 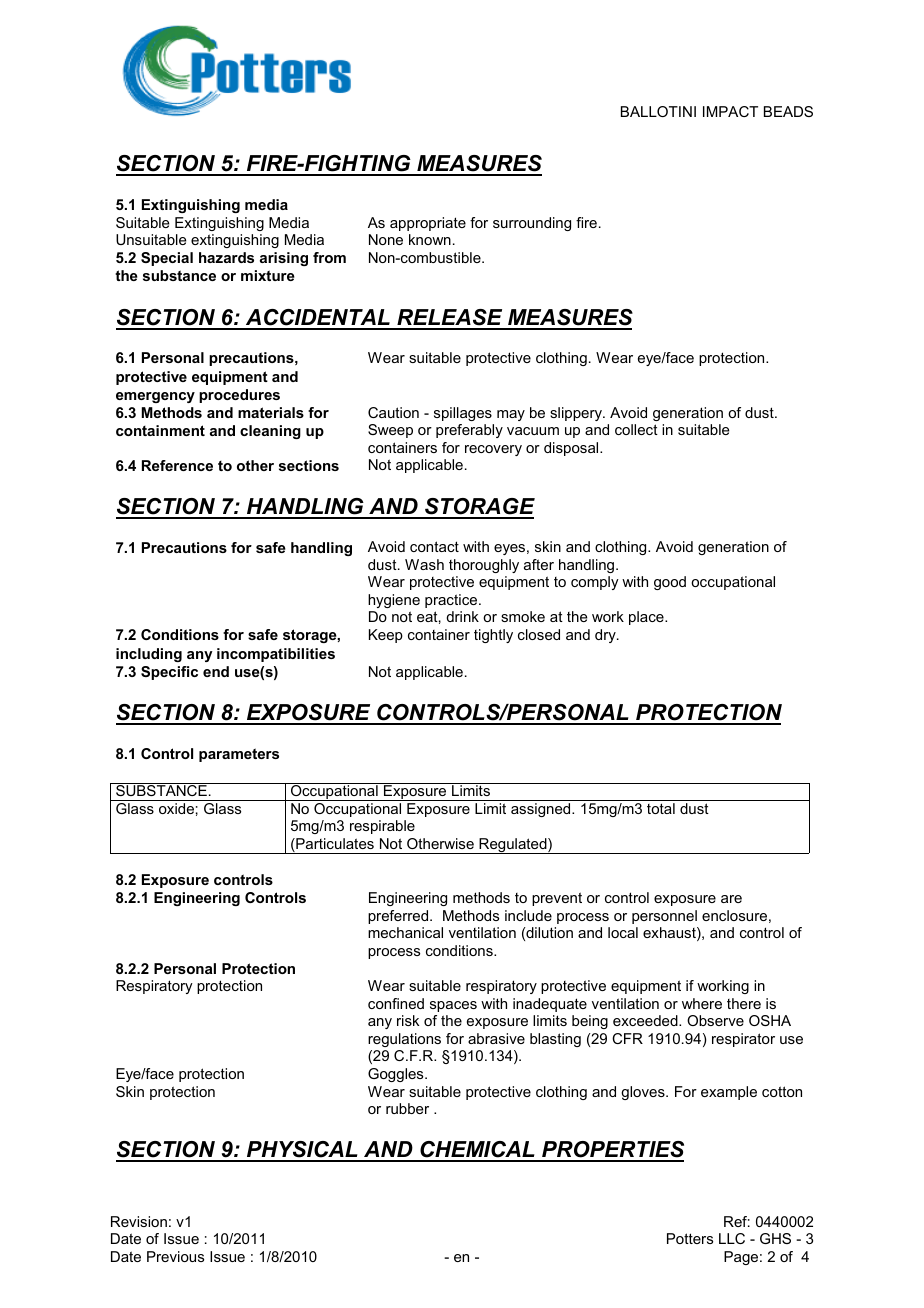 I want to click on hazards, so click(x=226, y=257).
